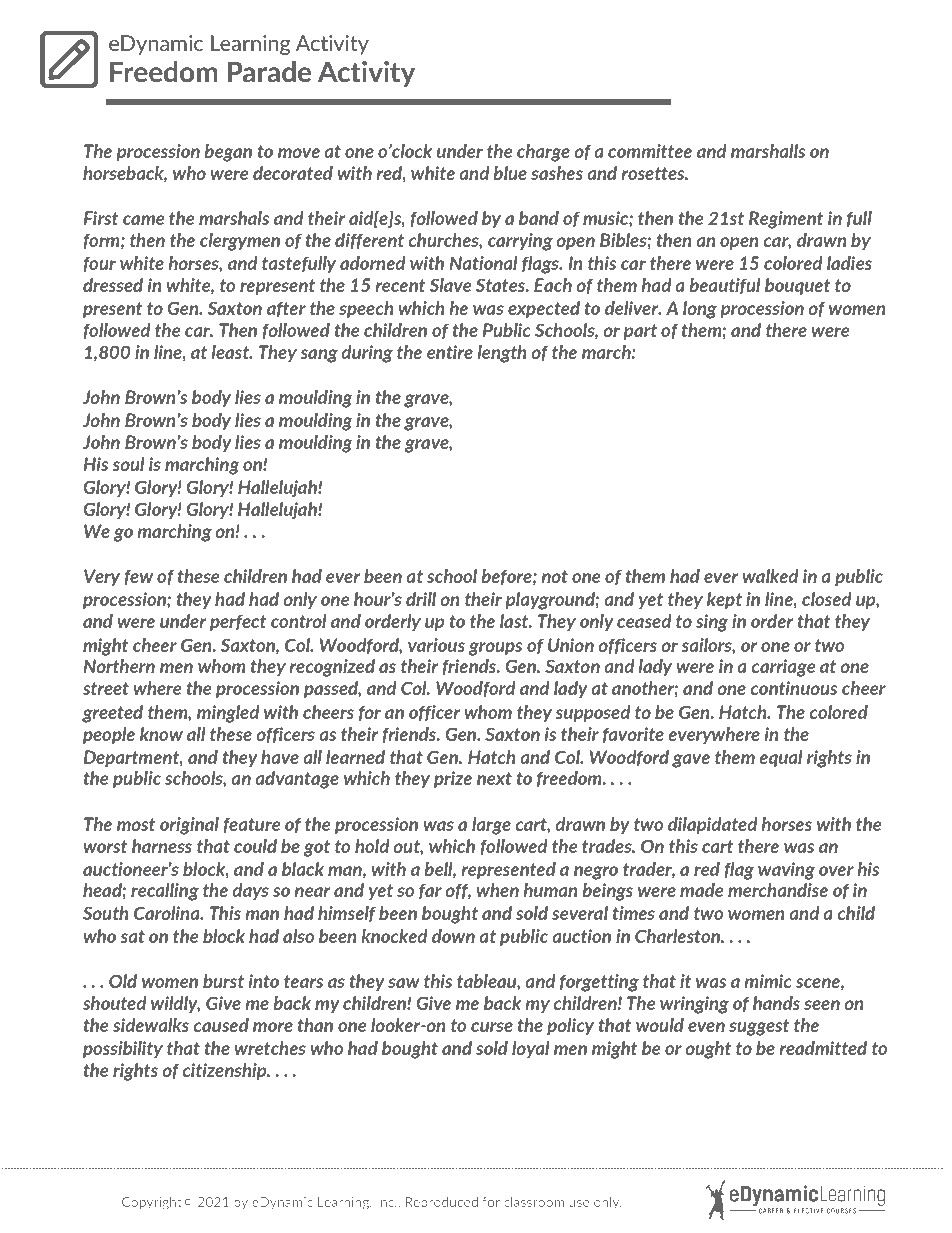  Describe the element at coordinates (700, 310) in the page. I see `long` at that location.
